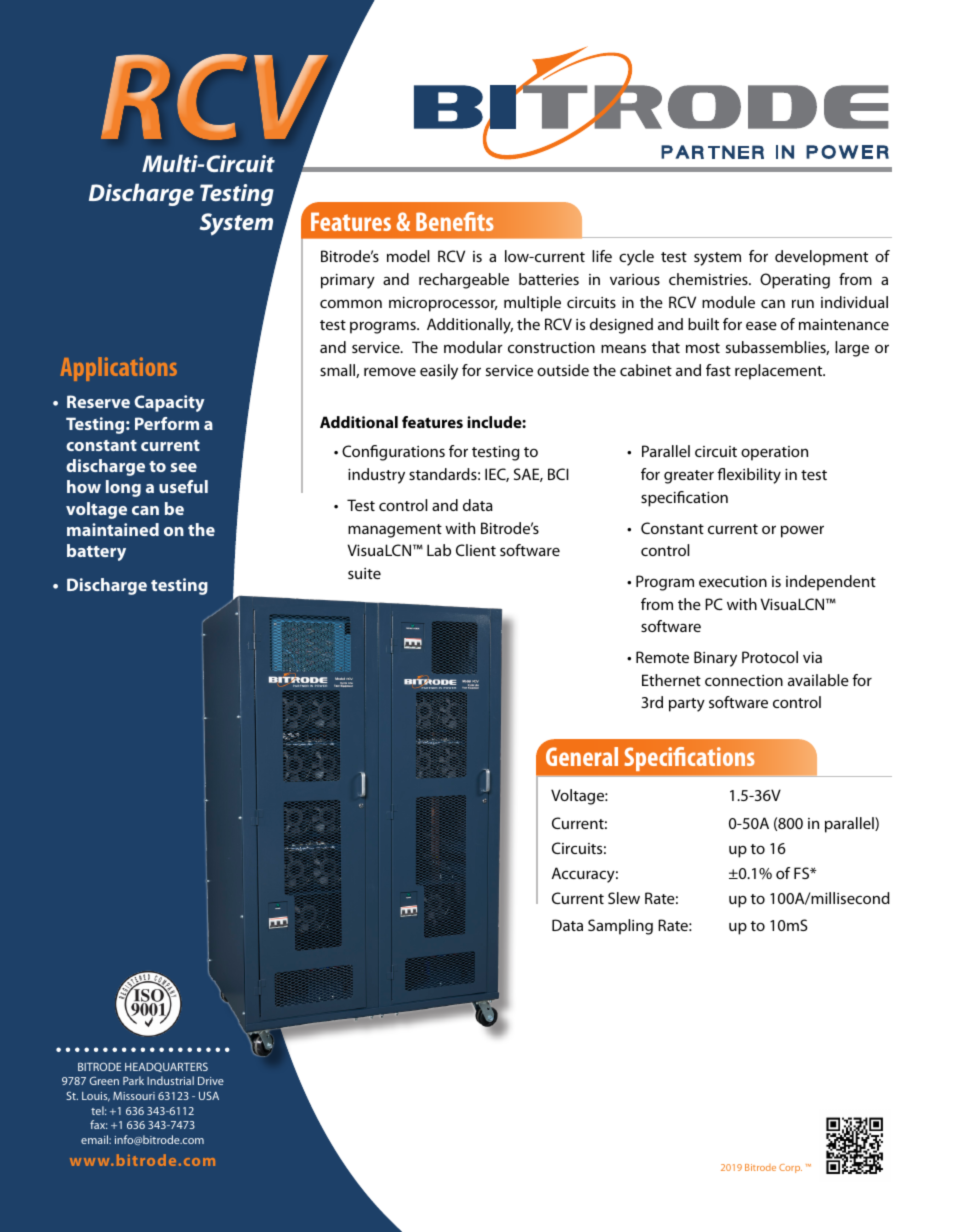 This screenshot has height=1232, width=958. What do you see at coordinates (211, 1081) in the screenshot?
I see `Drive` at bounding box center [211, 1081].
